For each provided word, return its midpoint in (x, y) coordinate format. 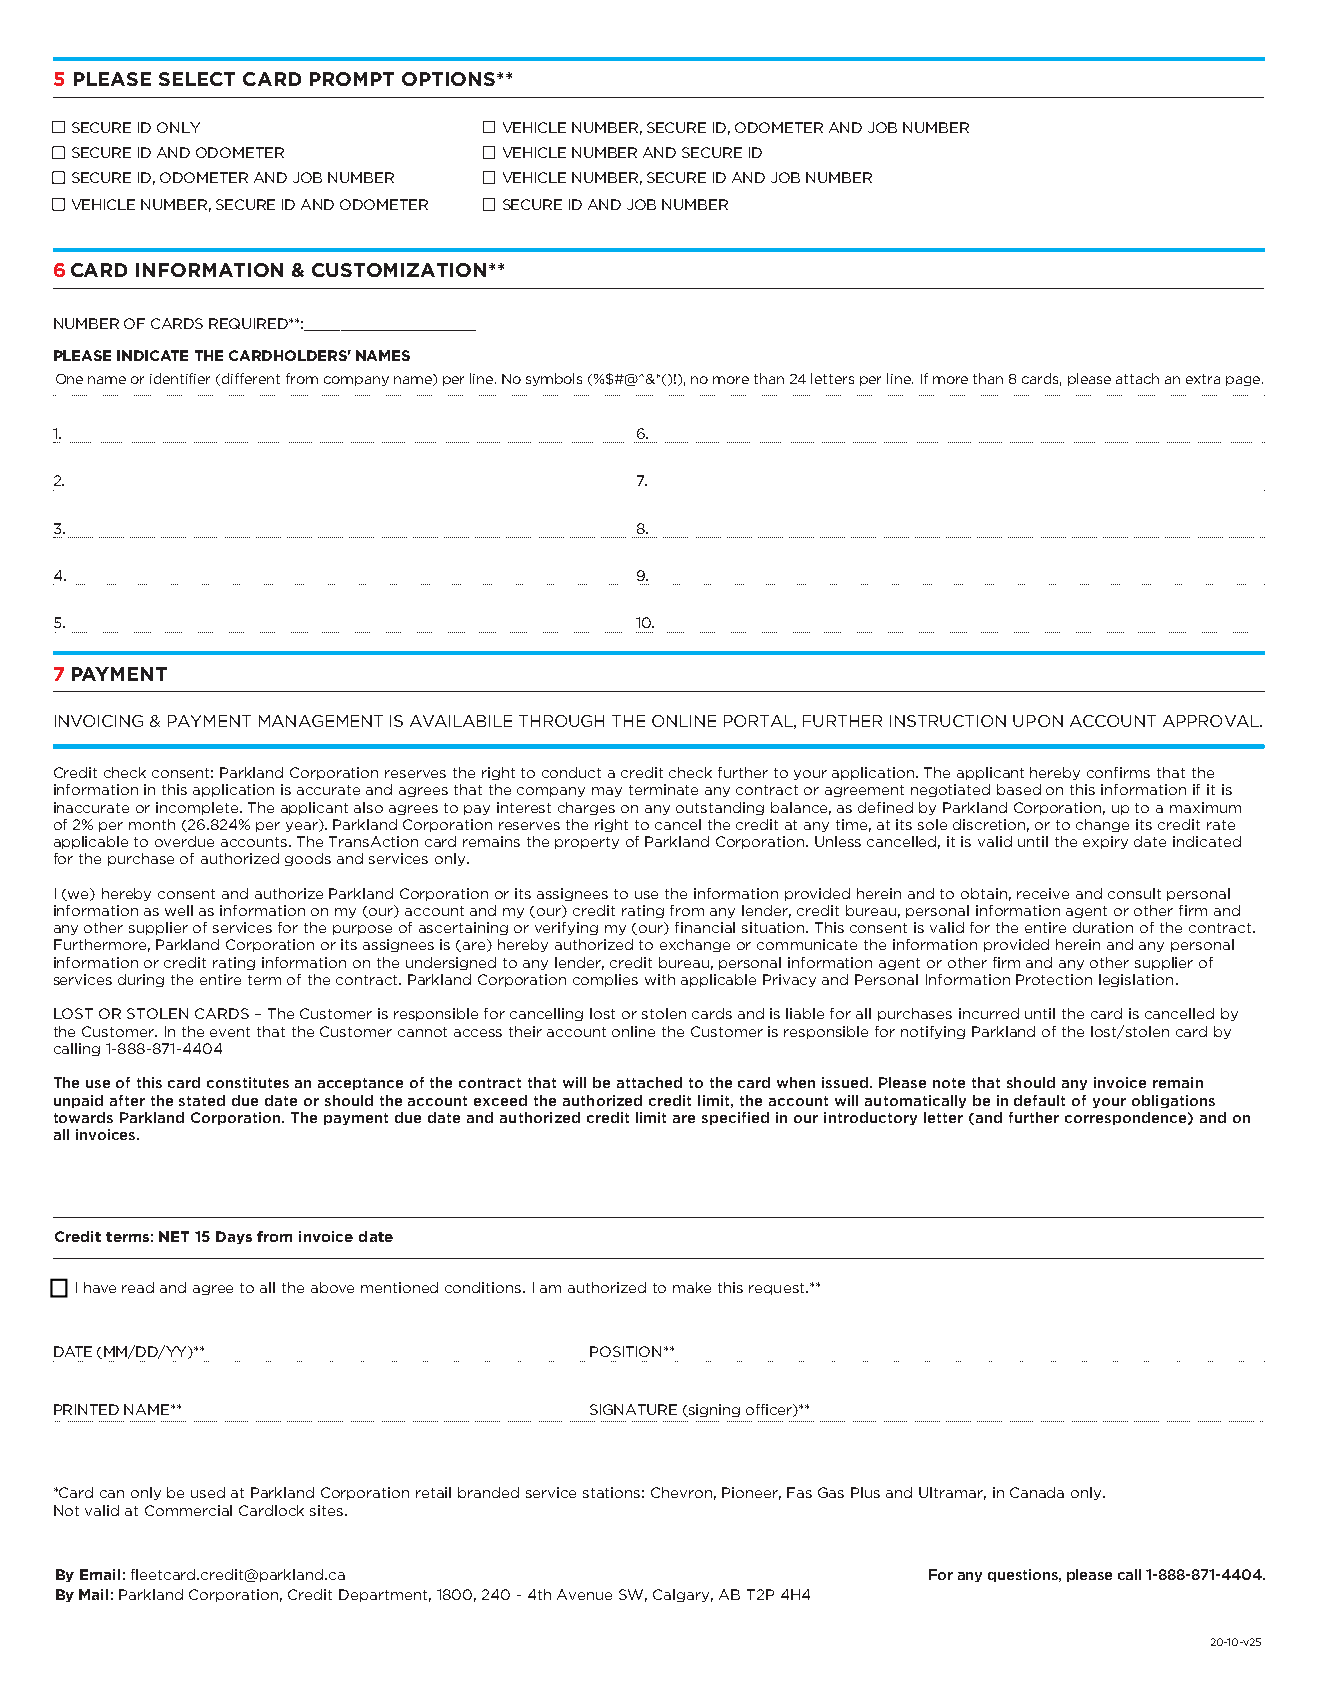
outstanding (720, 808)
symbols (554, 379)
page (1244, 381)
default (1039, 1100)
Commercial (188, 1510)
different (251, 378)
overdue (184, 841)
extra (1203, 379)
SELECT (197, 79)
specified (735, 1118)
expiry (1105, 842)
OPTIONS (450, 79)
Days (234, 1237)
